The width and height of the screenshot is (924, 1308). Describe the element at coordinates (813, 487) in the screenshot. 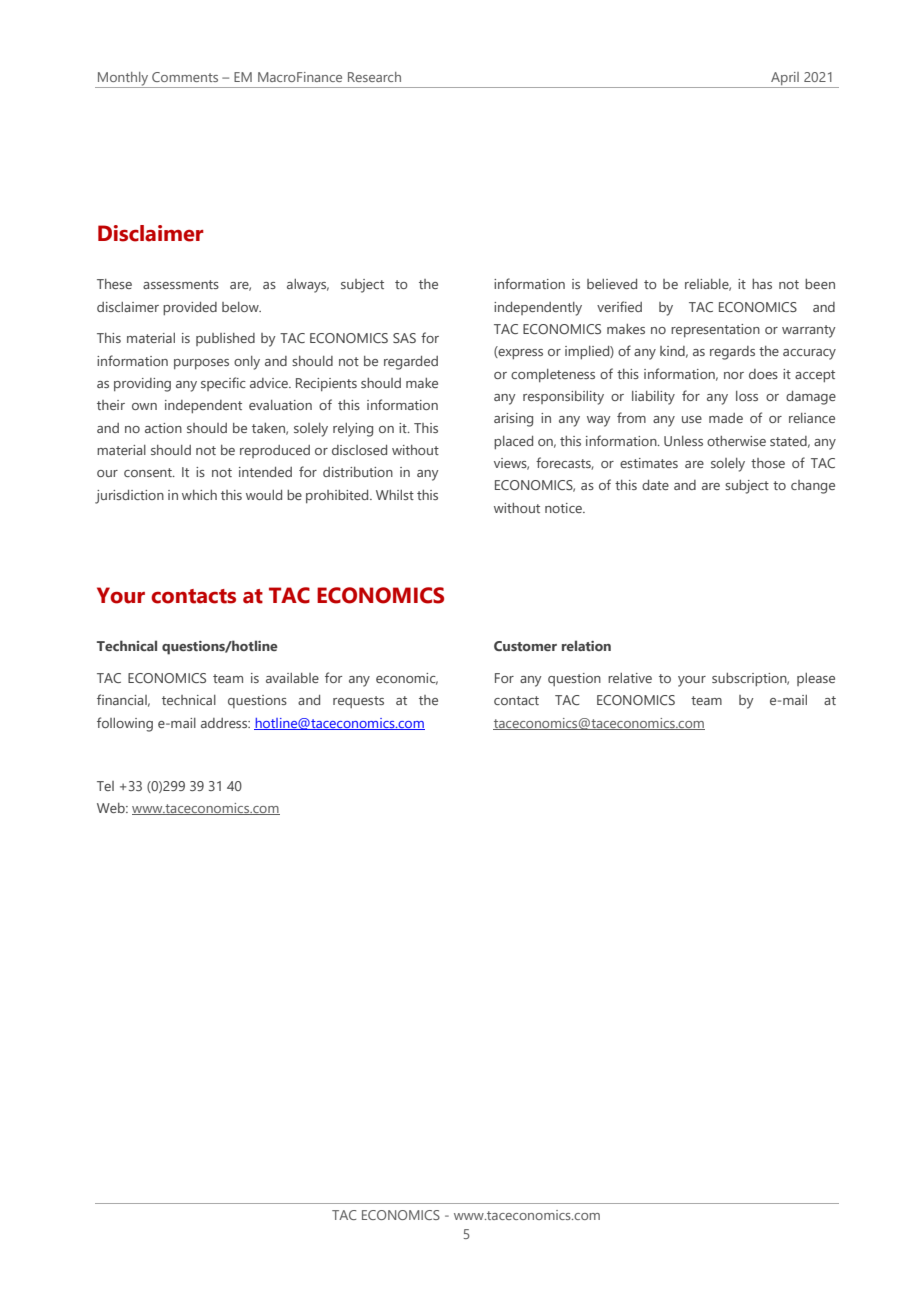

I see `change` at that location.
